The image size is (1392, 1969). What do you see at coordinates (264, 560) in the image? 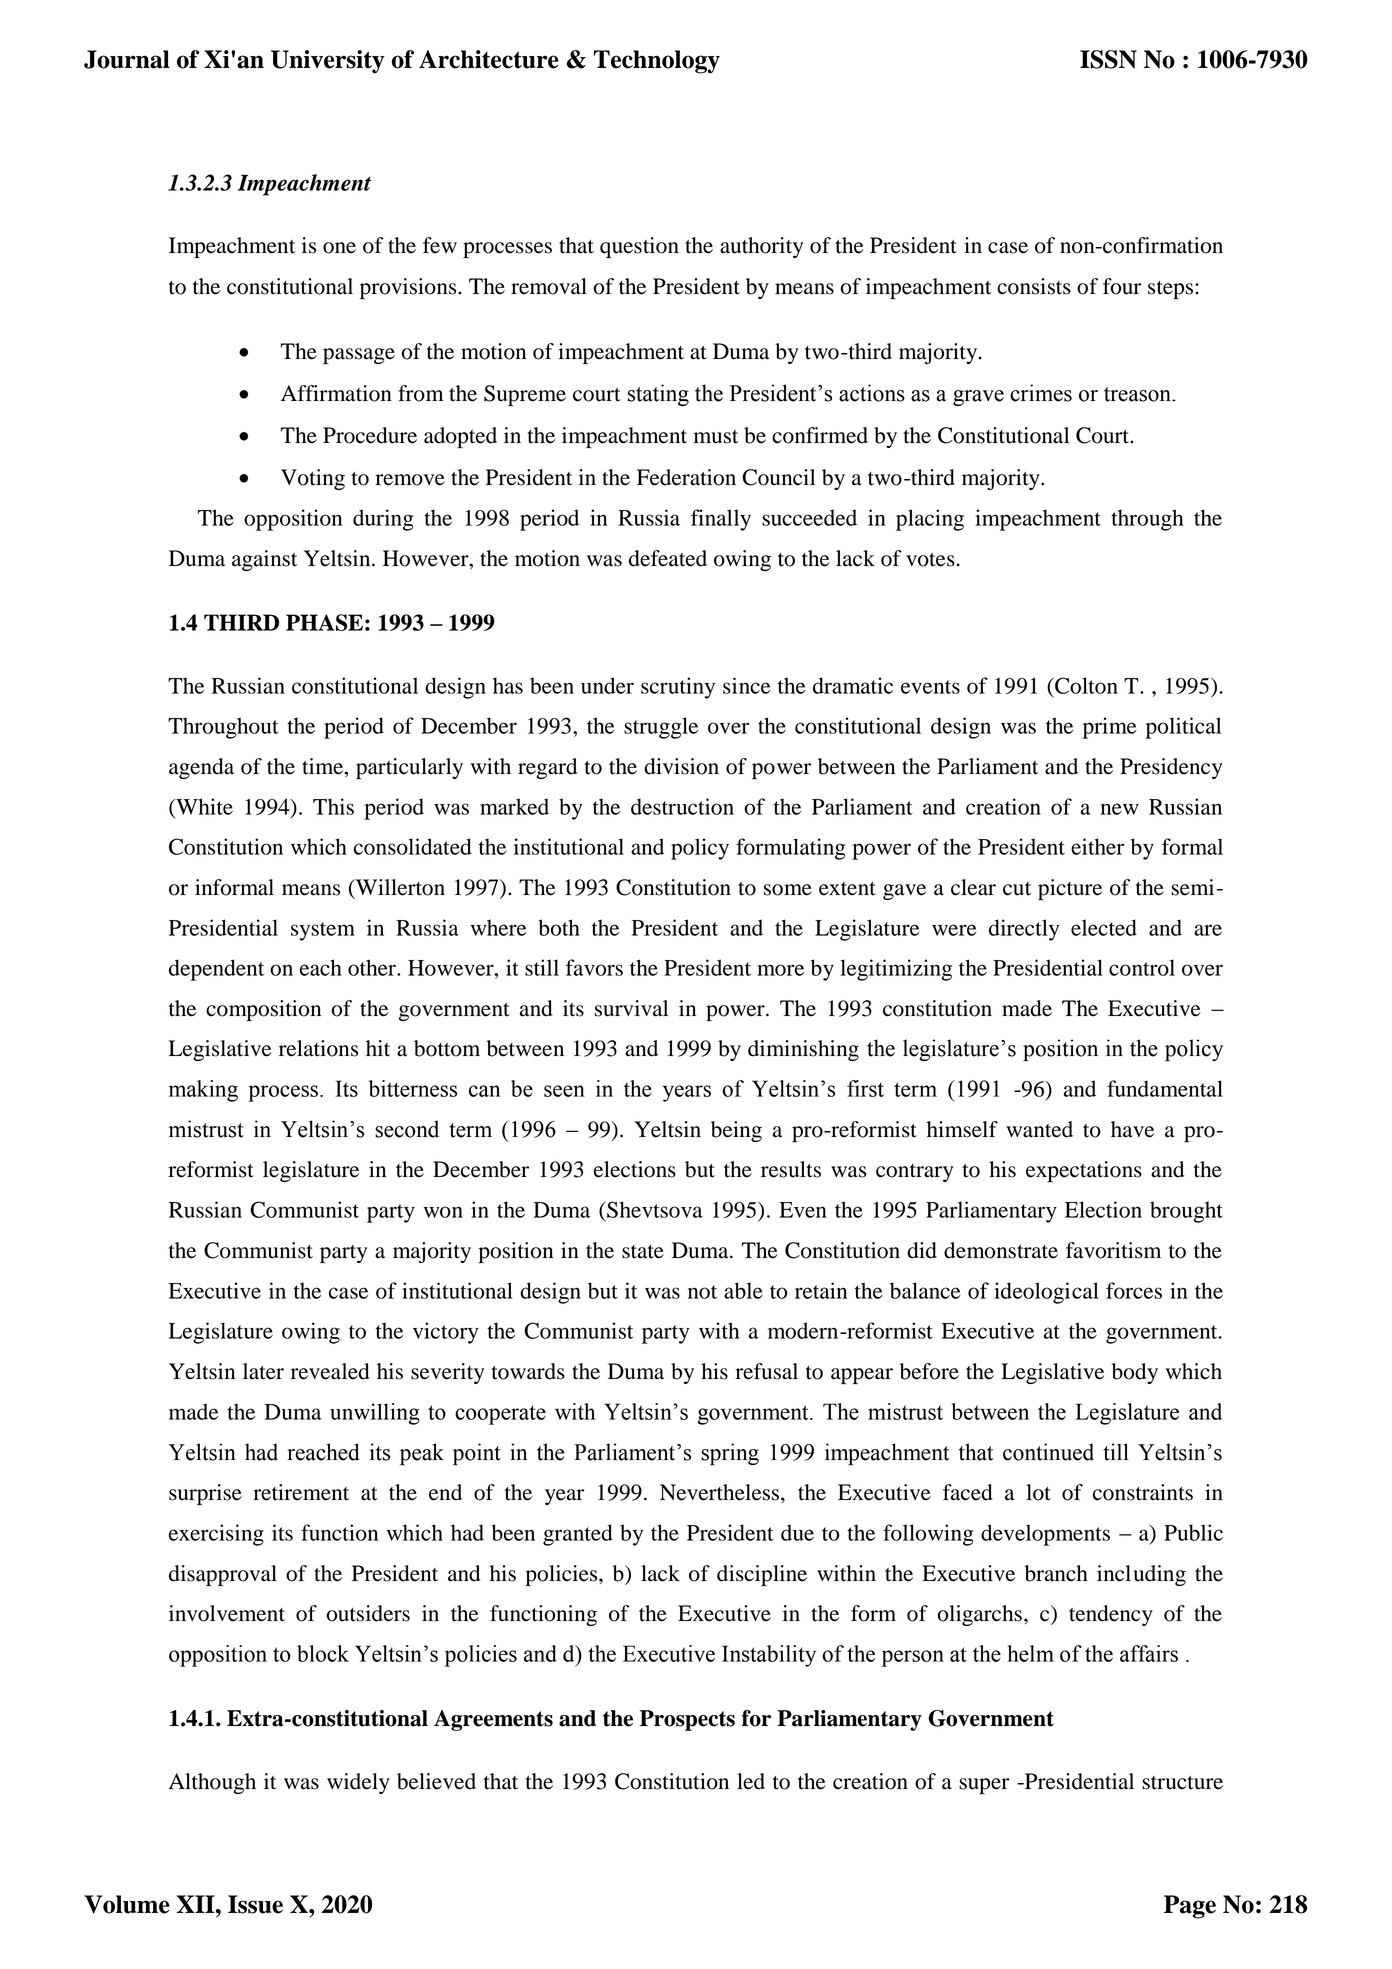
I see `against` at bounding box center [264, 560].
